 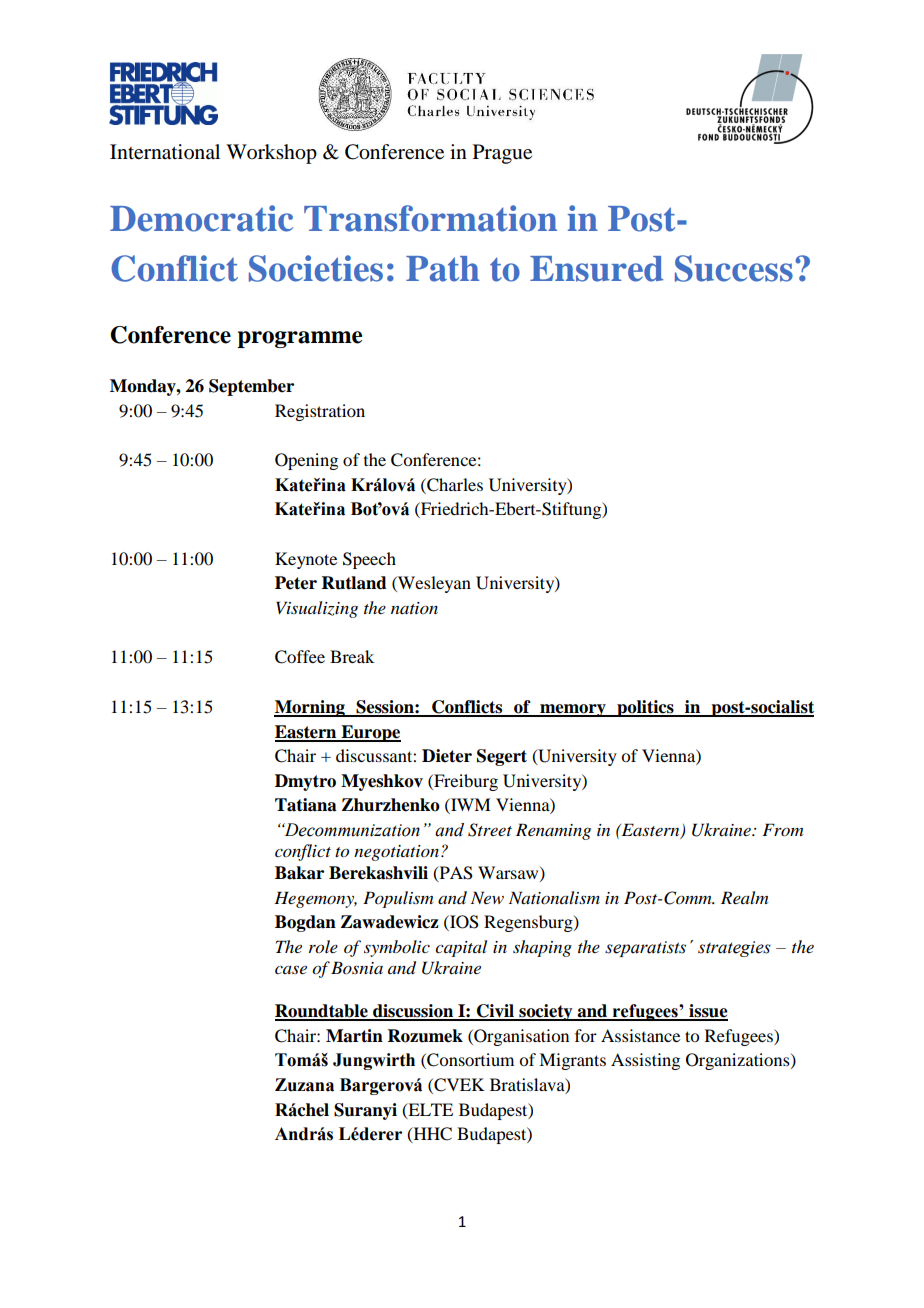 I want to click on Roundtable, so click(x=322, y=1012).
